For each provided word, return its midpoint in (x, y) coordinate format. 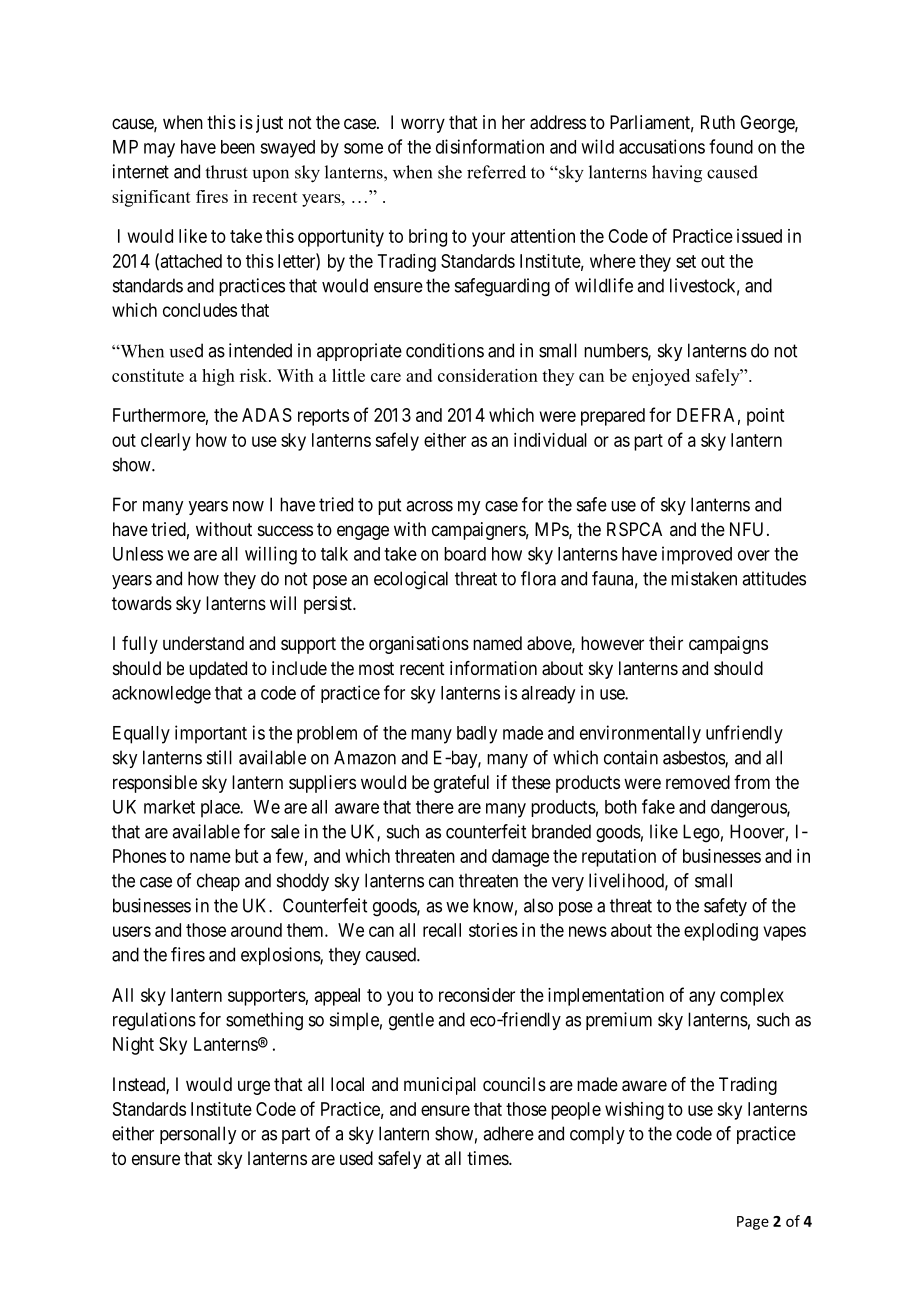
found (731, 146)
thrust (226, 172)
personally (198, 1135)
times (488, 1158)
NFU (746, 529)
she (450, 172)
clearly (166, 442)
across (429, 506)
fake (658, 806)
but (246, 856)
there (435, 807)
